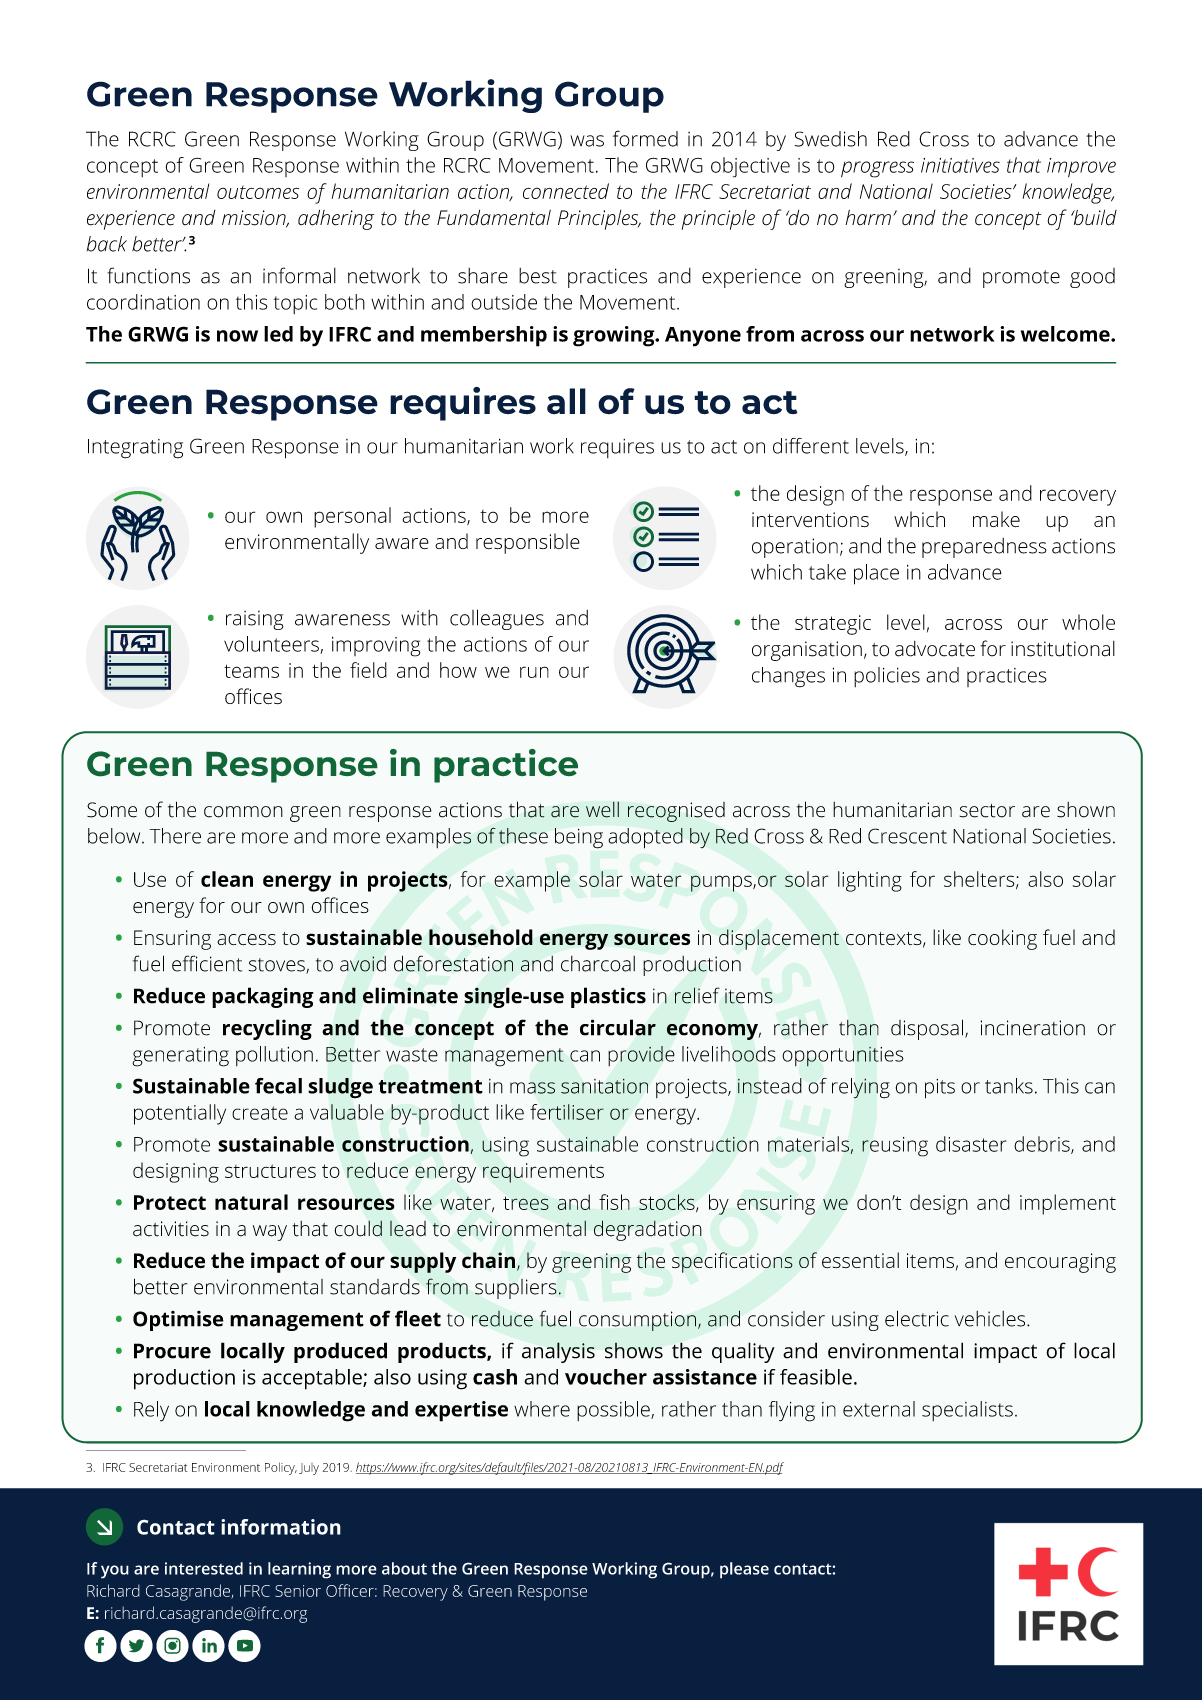 The height and width of the screenshot is (1700, 1202). What do you see at coordinates (263, 997) in the screenshot?
I see `packaging` at bounding box center [263, 997].
